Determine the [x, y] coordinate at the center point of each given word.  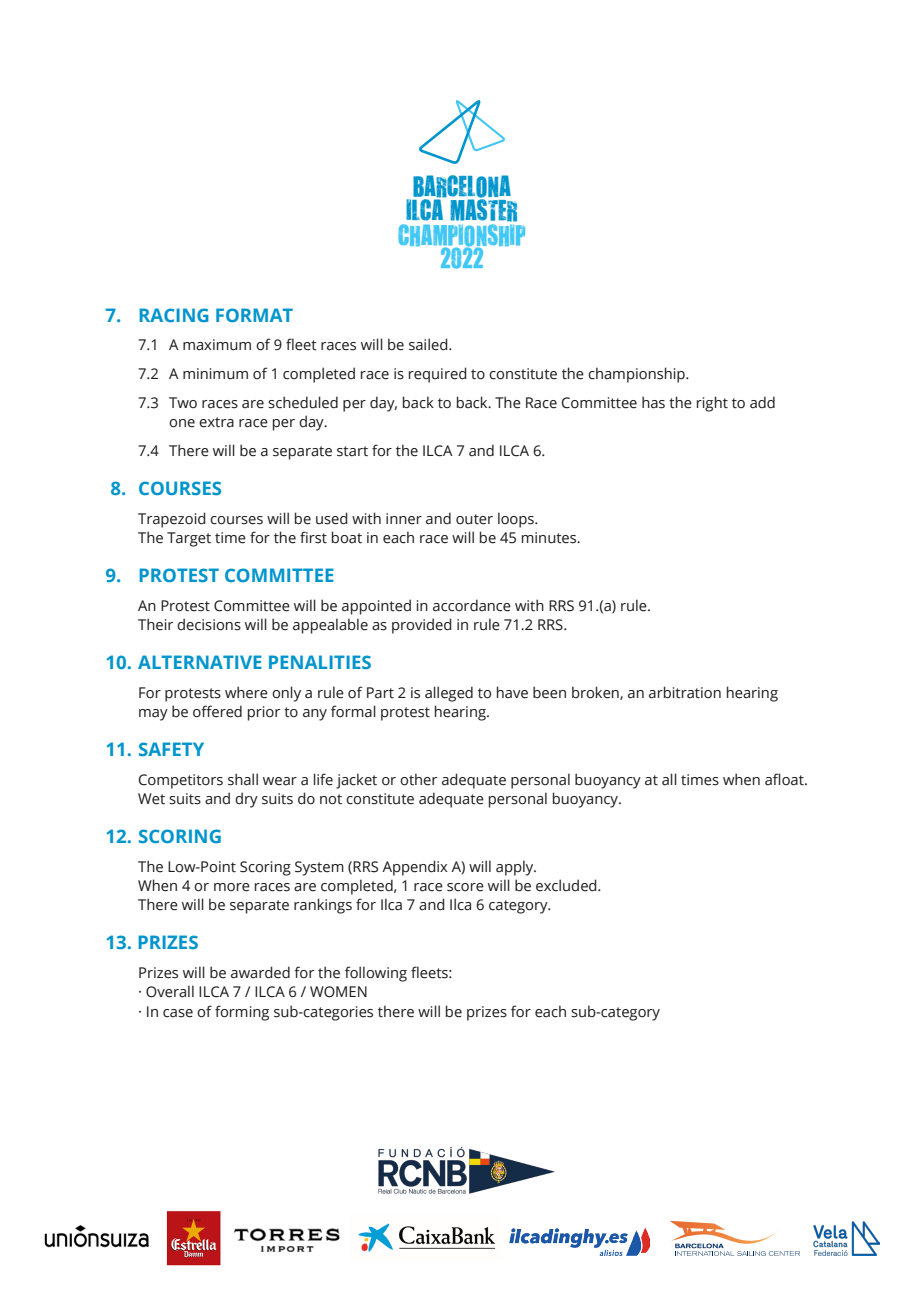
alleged [449, 694]
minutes [550, 538]
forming [242, 1013]
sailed [429, 344]
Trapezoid [172, 520]
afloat [785, 779]
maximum [217, 345]
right [712, 404]
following [376, 974]
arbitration [685, 692]
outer [474, 519]
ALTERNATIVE [200, 662]
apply [516, 868]
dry [246, 800]
